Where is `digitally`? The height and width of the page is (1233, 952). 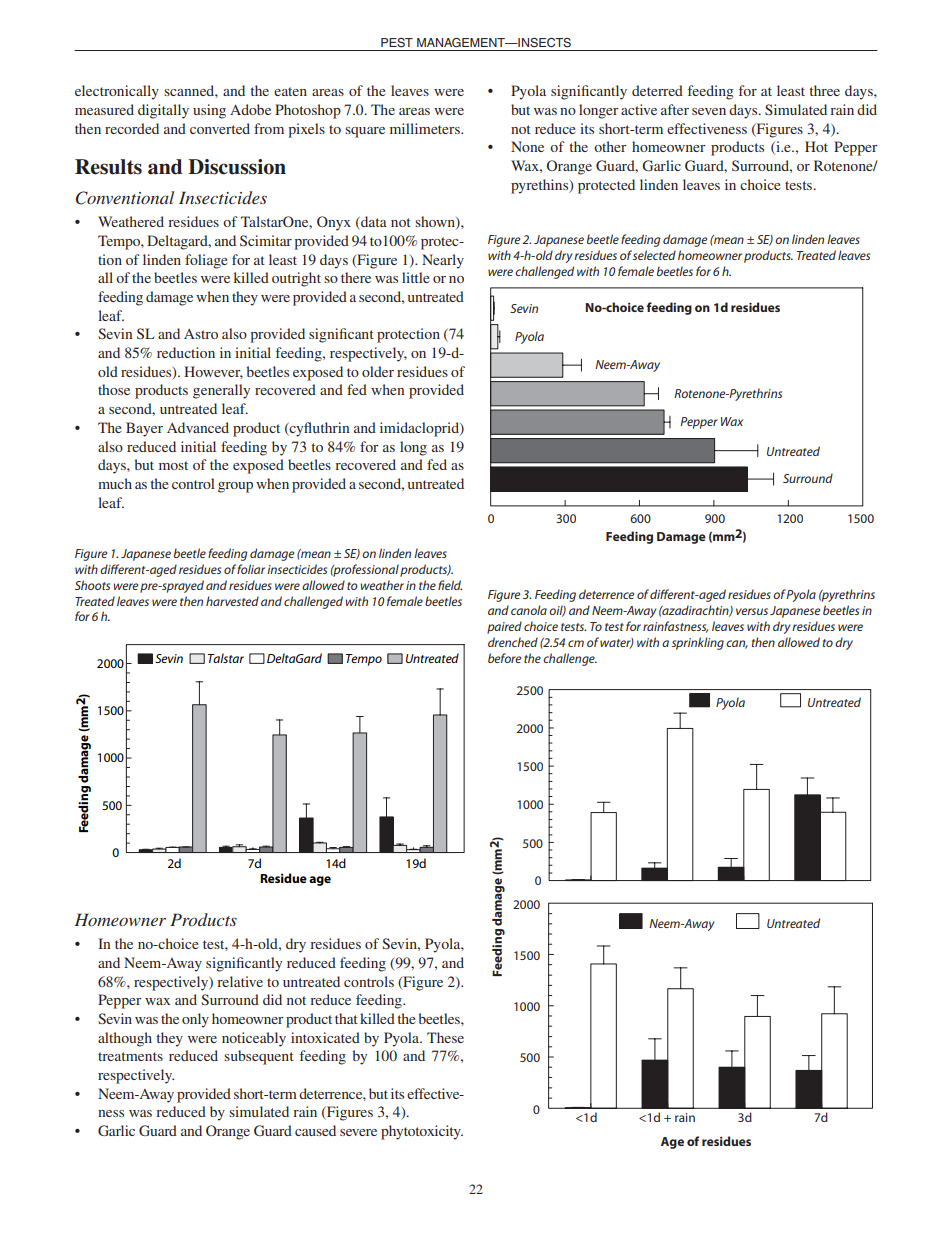 digitally is located at coordinates (163, 111).
